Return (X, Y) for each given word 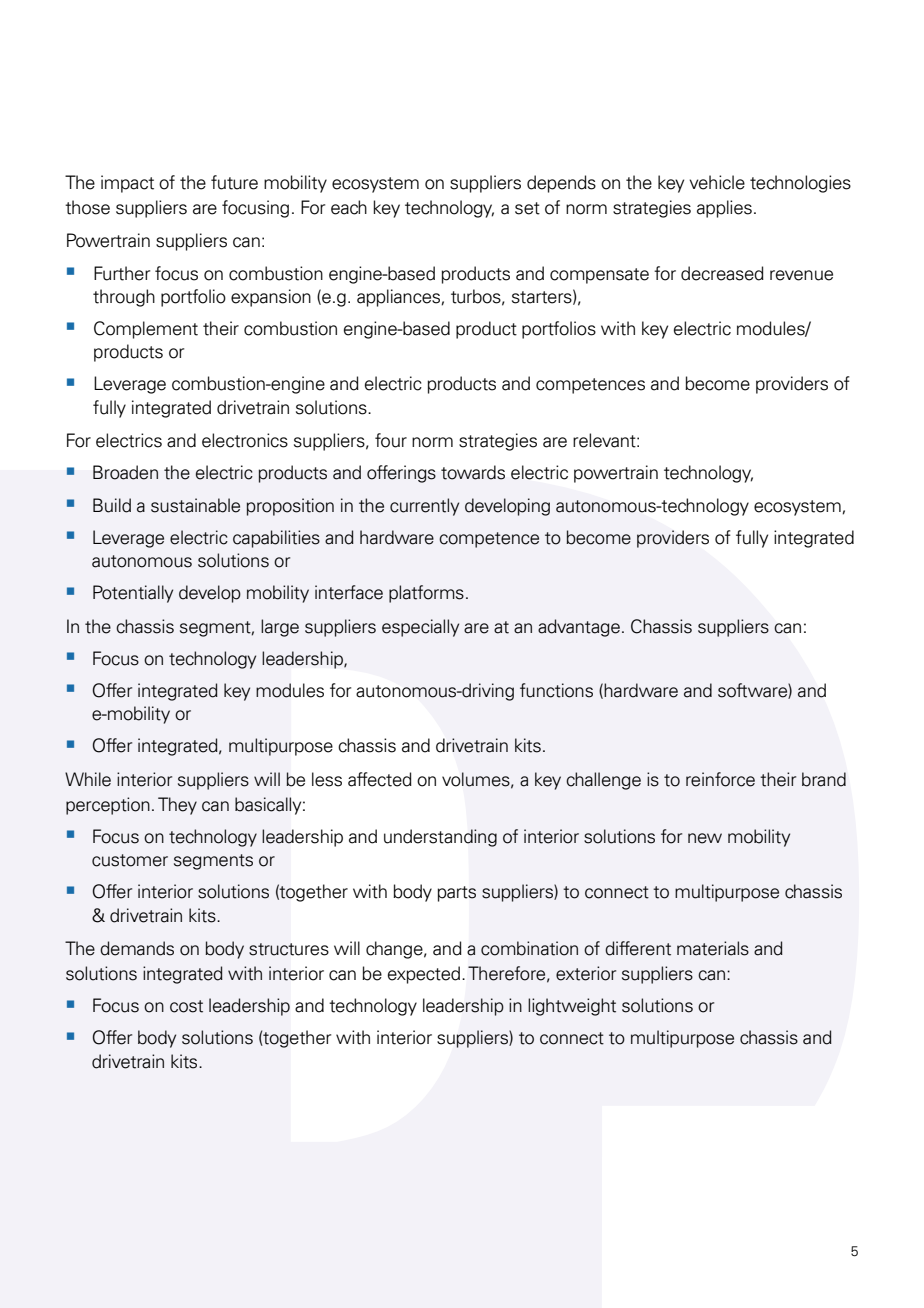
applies (724, 209)
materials (713, 948)
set (527, 208)
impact (127, 184)
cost (186, 1006)
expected (425, 975)
